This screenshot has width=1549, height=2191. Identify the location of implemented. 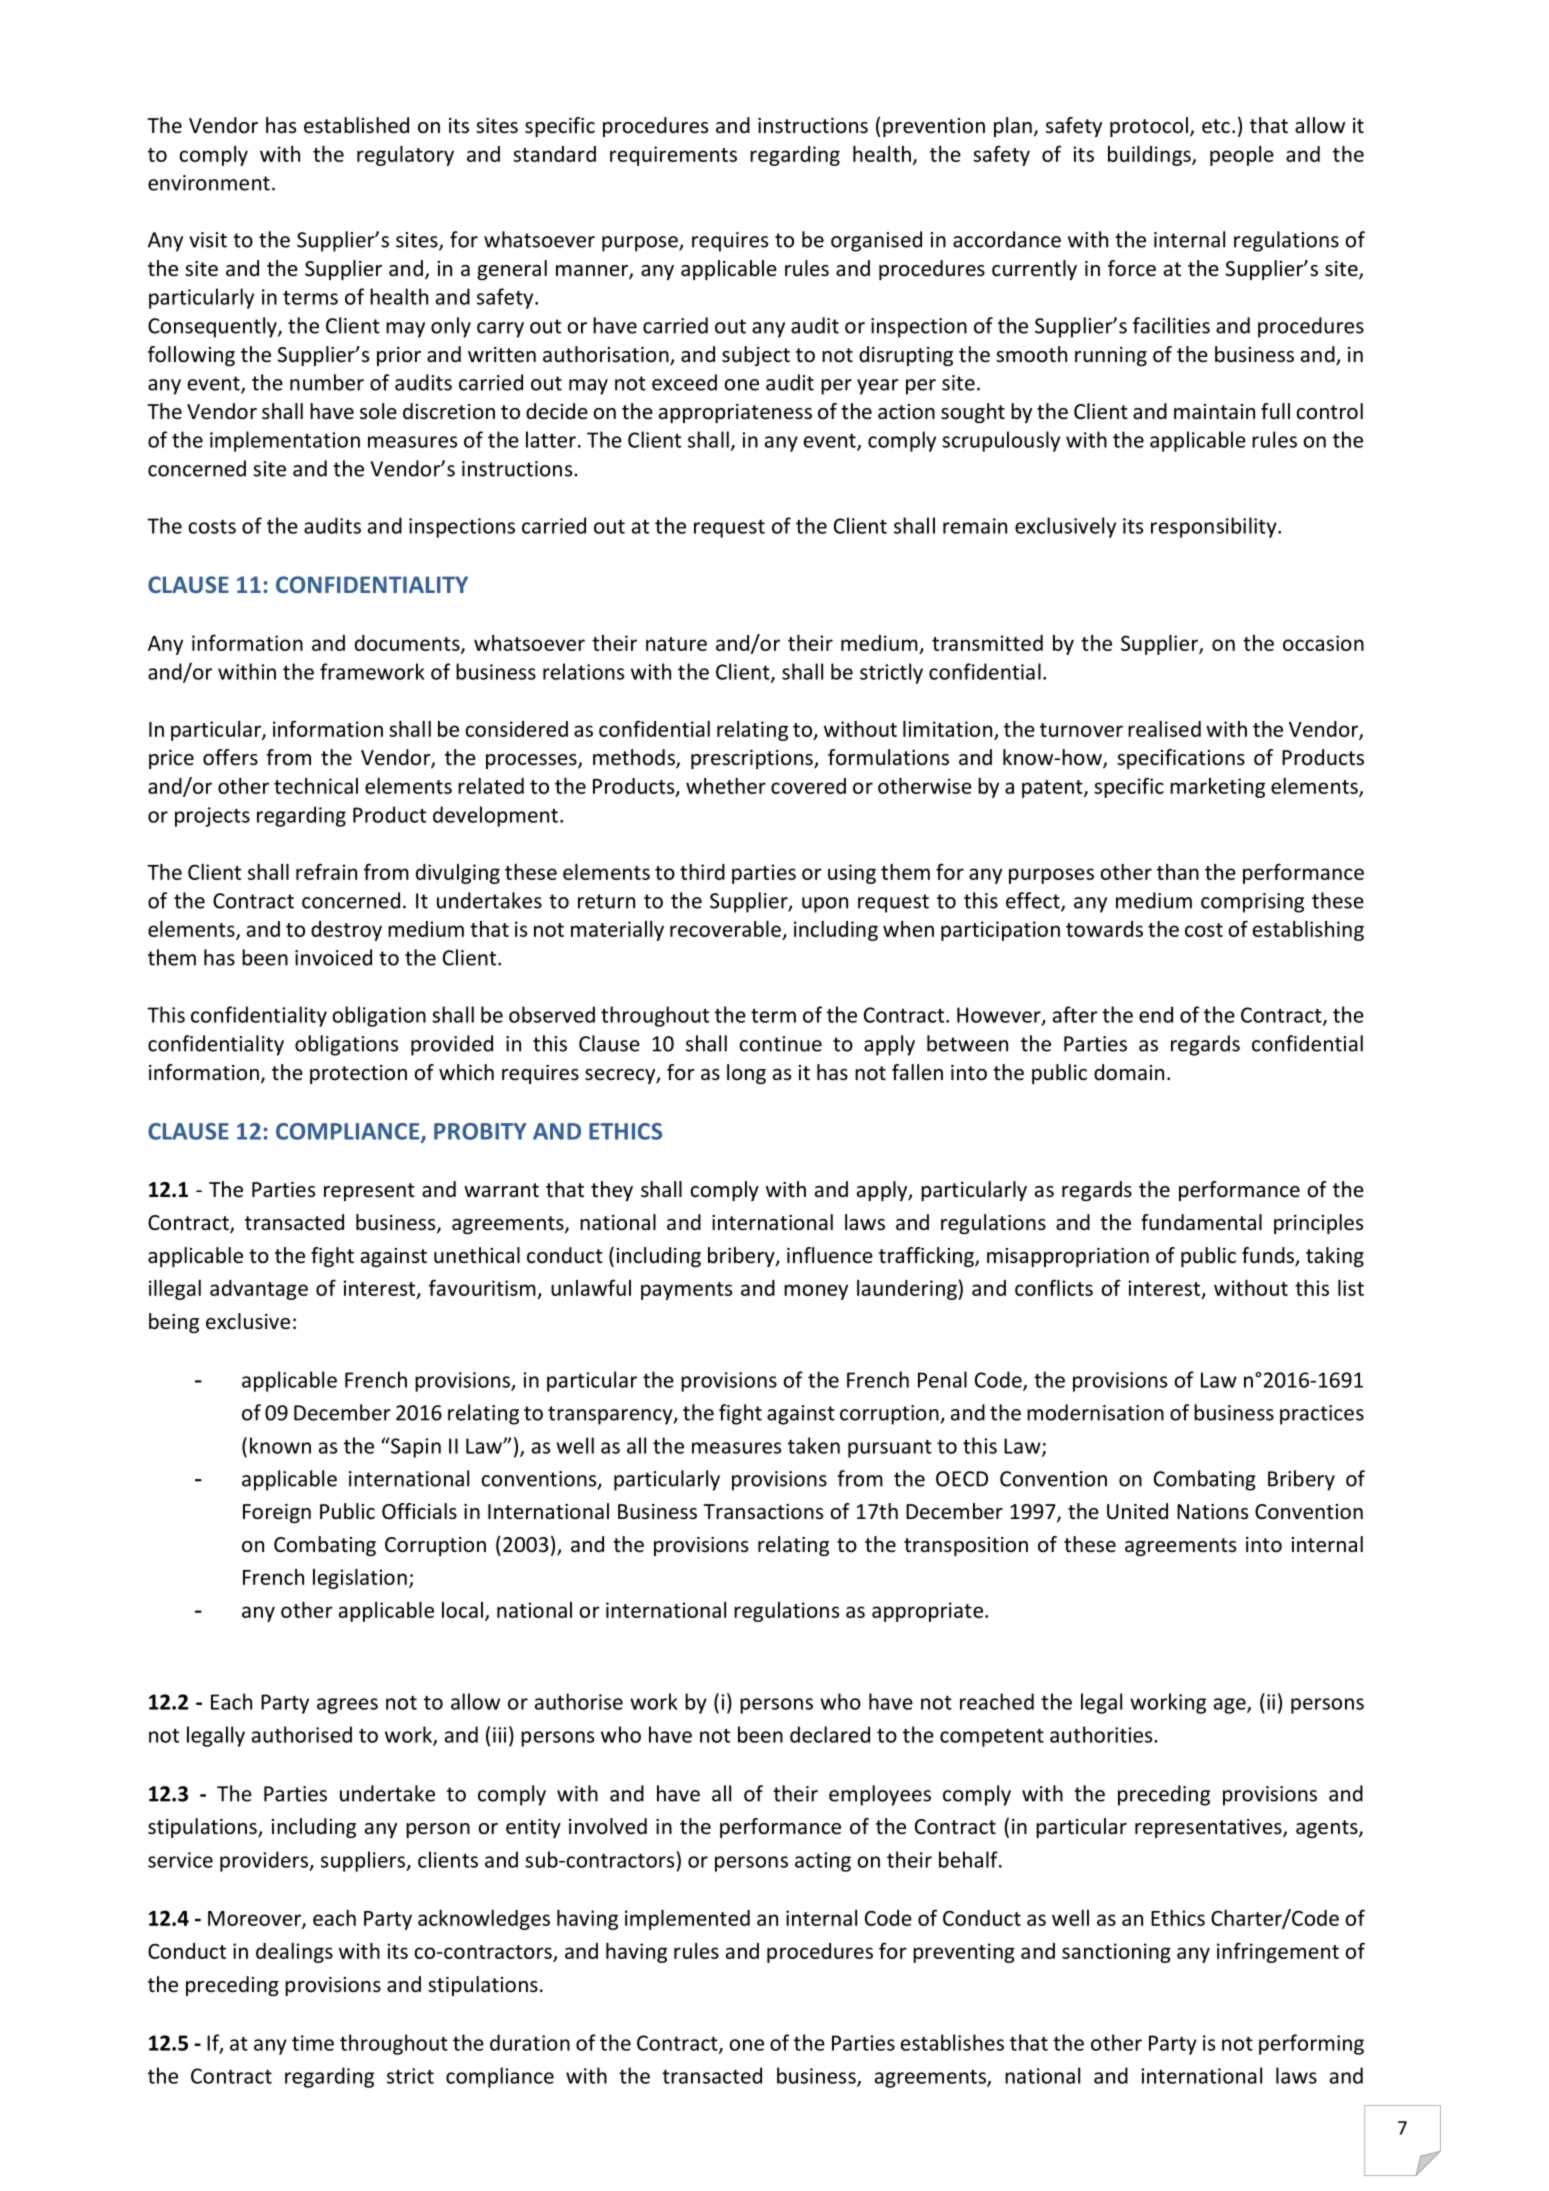
(687, 1920).
